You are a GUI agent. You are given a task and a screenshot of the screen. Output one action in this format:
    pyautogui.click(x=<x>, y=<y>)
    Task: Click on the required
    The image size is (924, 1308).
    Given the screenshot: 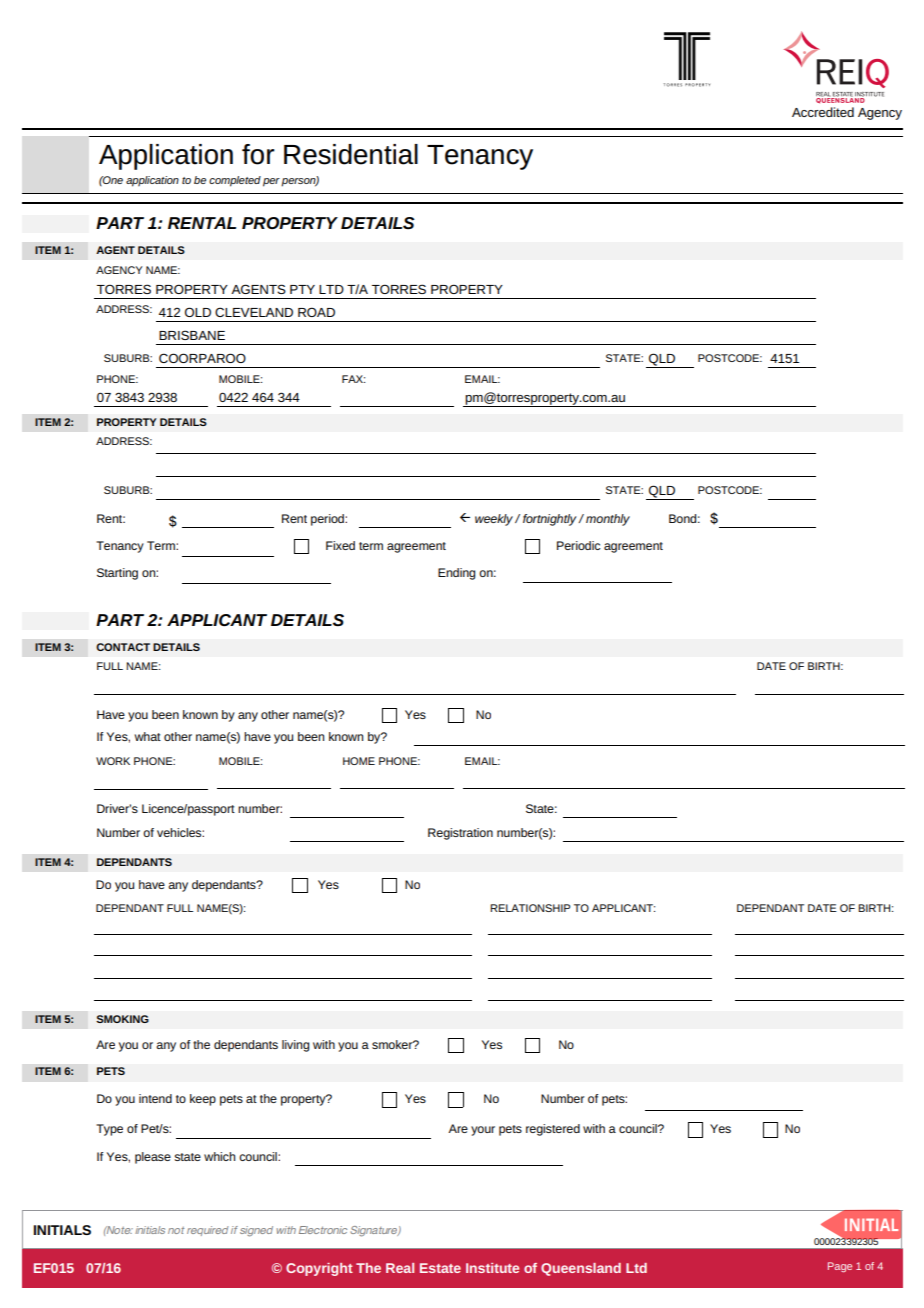 What is the action you would take?
    pyautogui.click(x=208, y=1231)
